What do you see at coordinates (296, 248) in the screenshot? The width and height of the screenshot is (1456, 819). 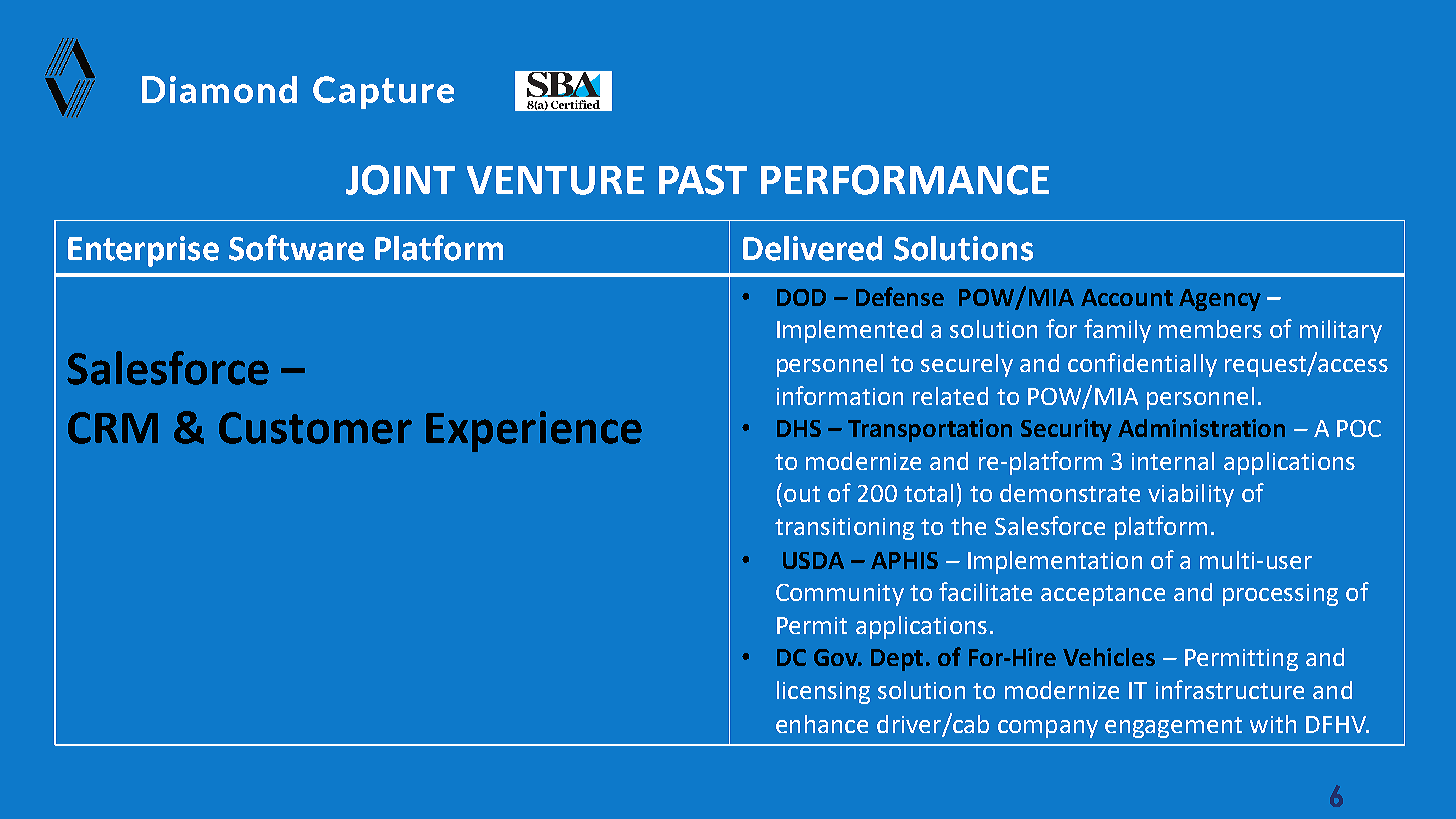 I see `Software` at bounding box center [296, 248].
